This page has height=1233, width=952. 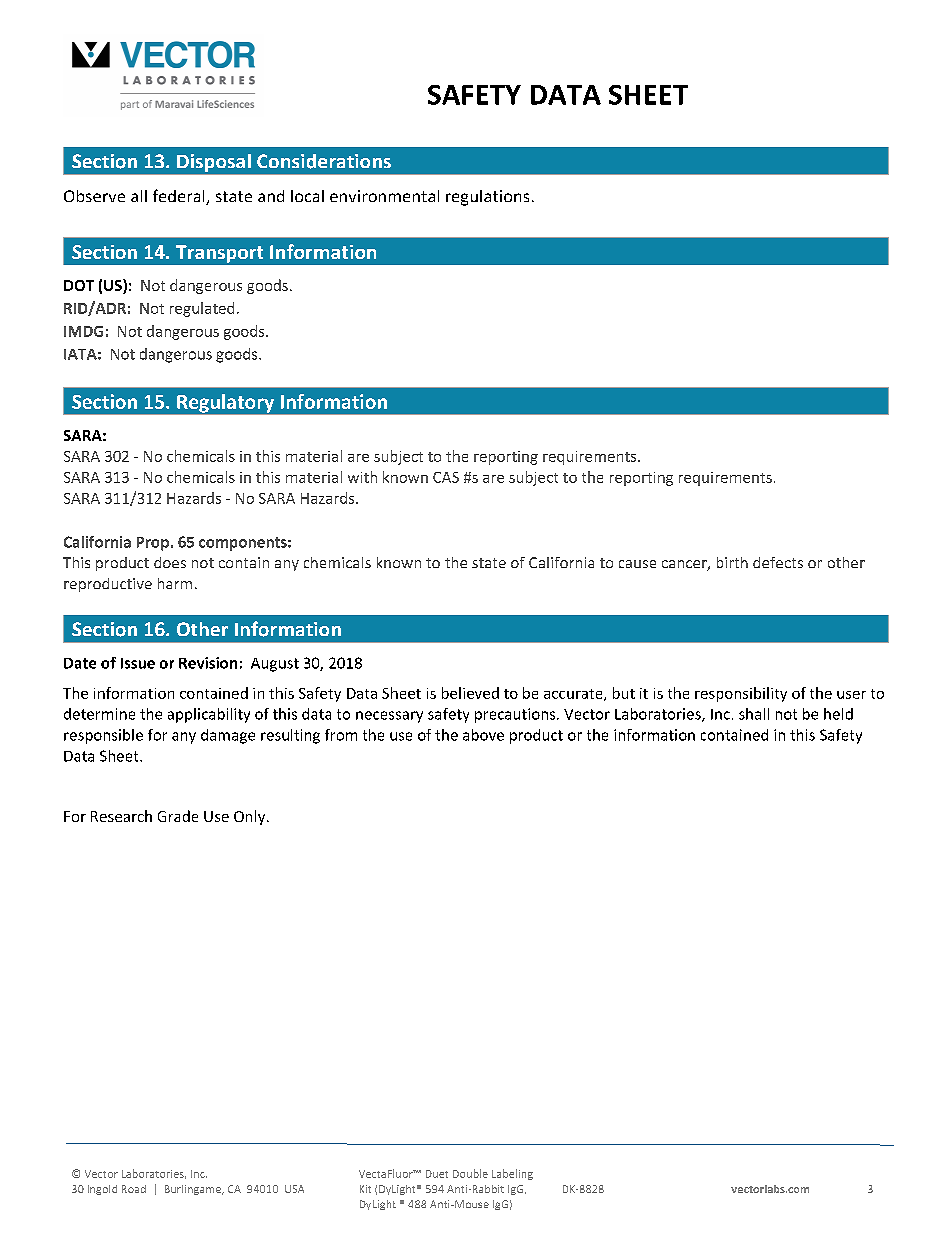 I want to click on Double, so click(x=470, y=1173).
